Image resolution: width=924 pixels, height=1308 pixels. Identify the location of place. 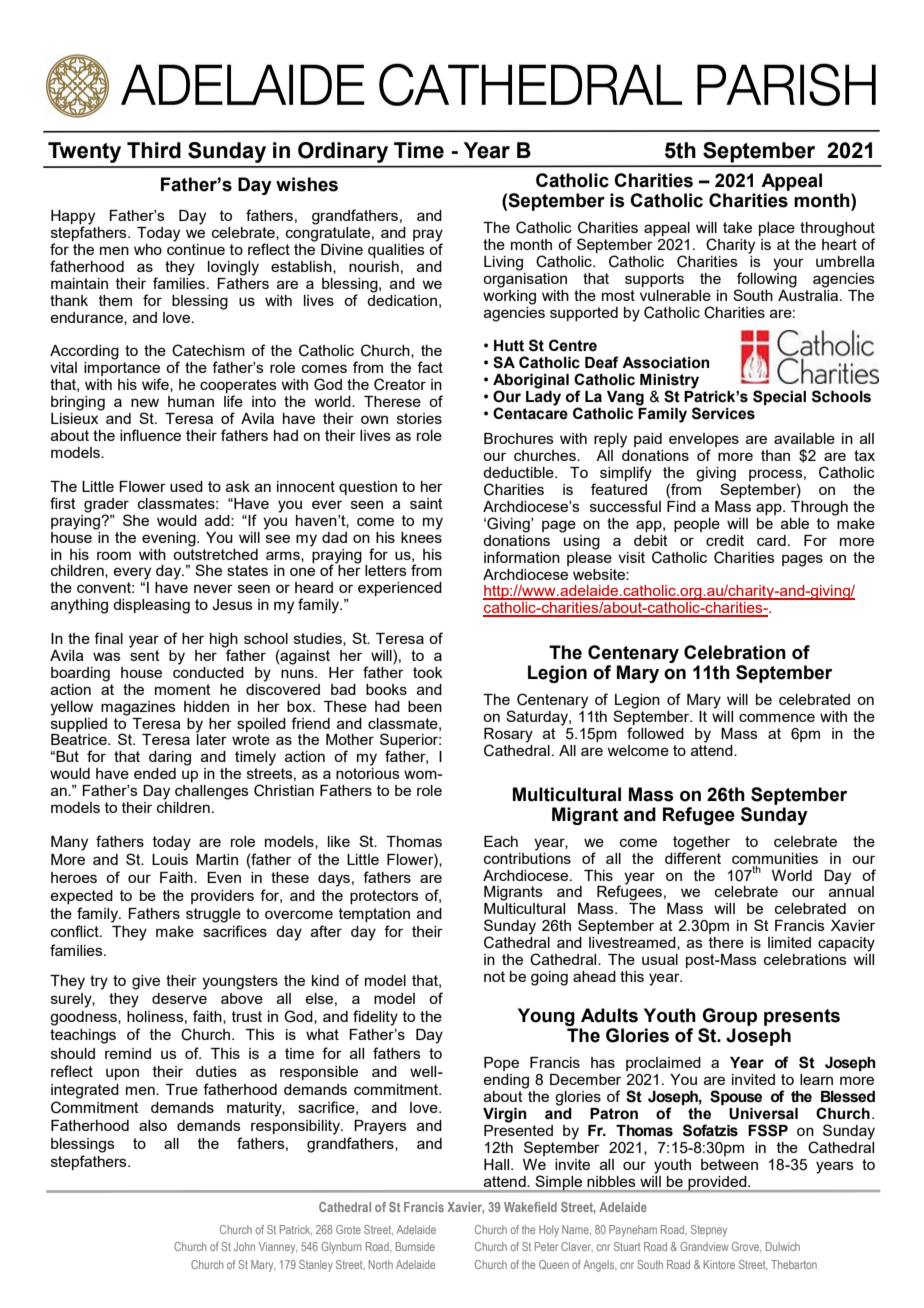
(777, 229).
